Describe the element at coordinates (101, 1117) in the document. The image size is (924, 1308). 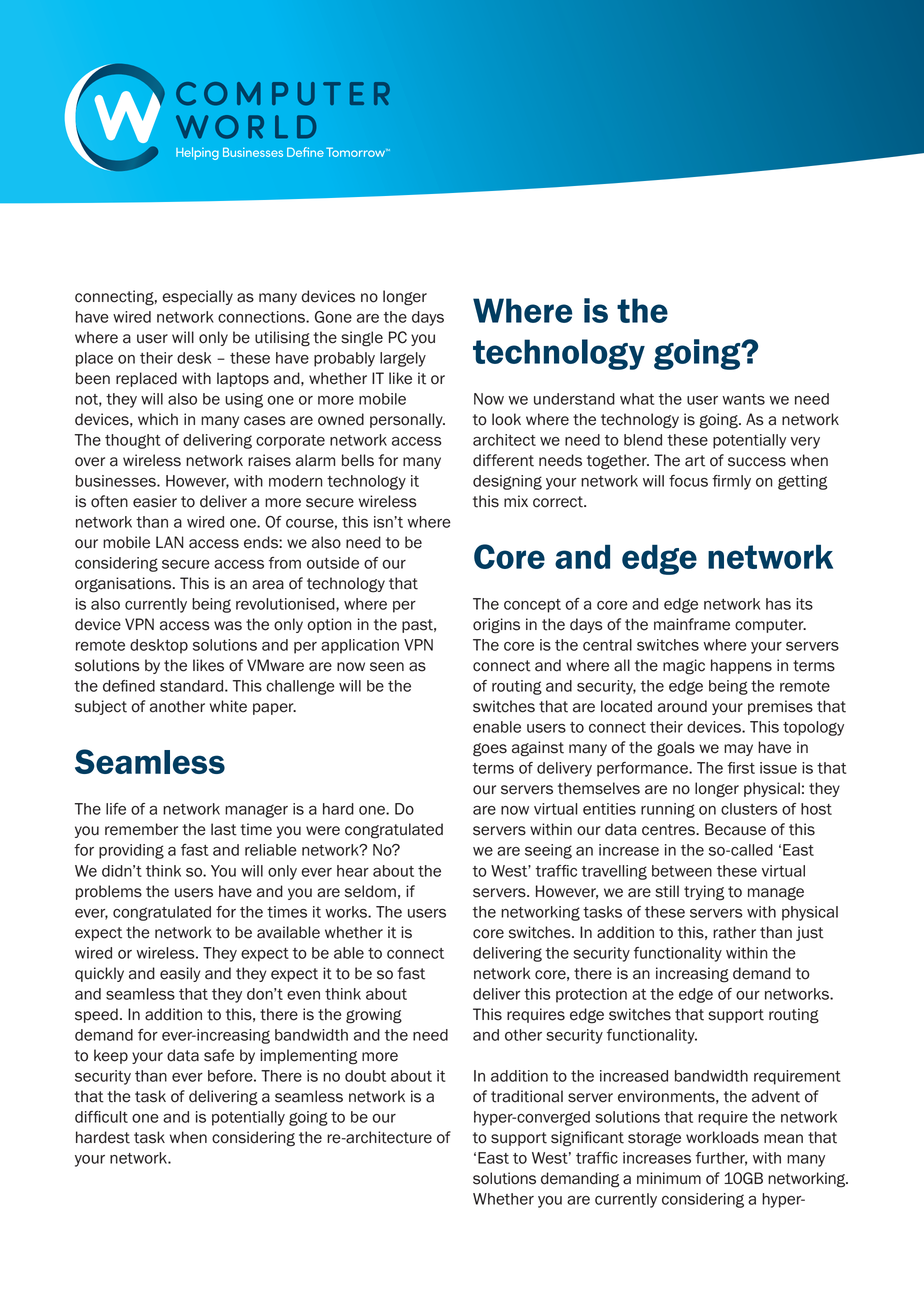
I see `difficult` at that location.
